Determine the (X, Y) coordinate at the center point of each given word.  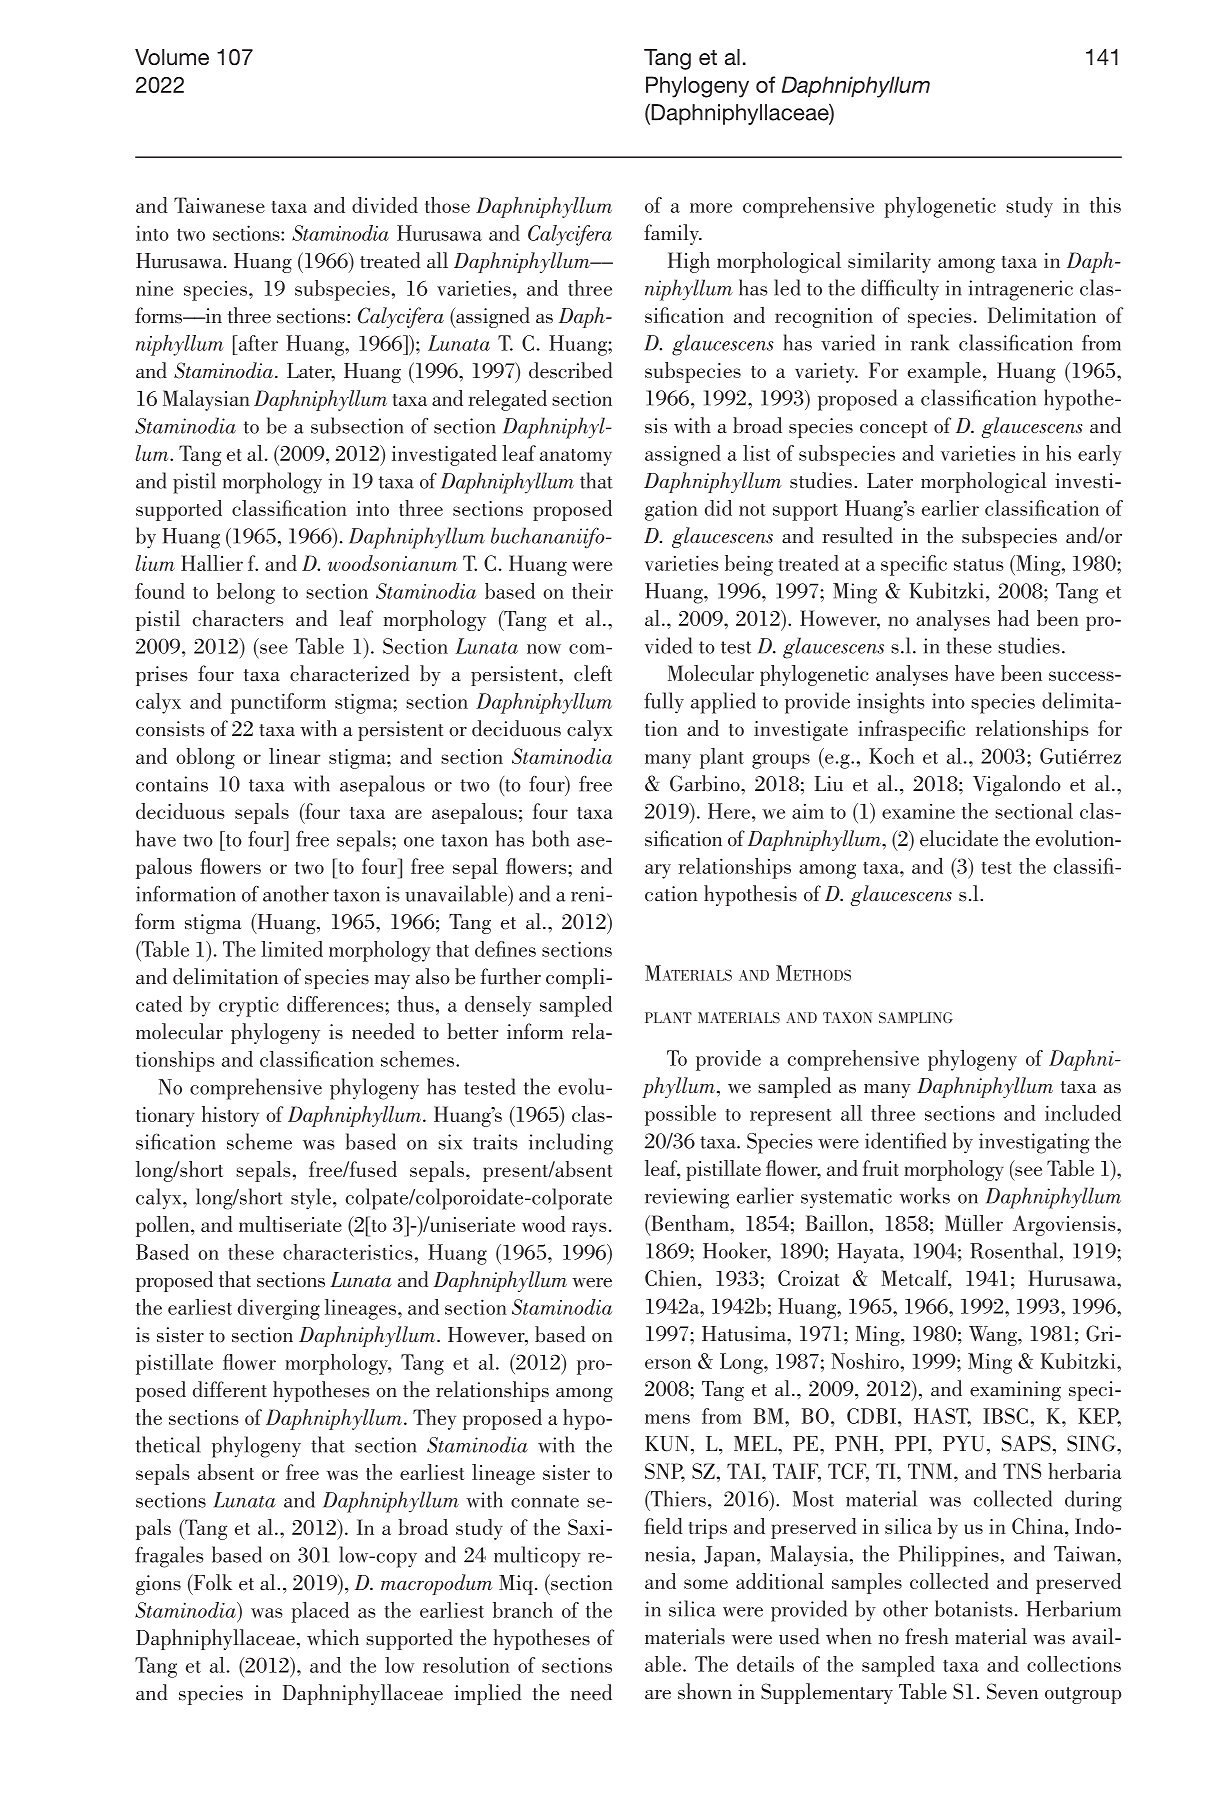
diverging (279, 1309)
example (944, 372)
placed (320, 1612)
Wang (994, 1336)
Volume (172, 57)
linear (295, 756)
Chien (672, 1278)
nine (154, 288)
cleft (593, 673)
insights (891, 703)
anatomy (576, 457)
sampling (916, 1017)
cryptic (249, 1006)
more (711, 208)
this (1105, 205)
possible (680, 1115)
